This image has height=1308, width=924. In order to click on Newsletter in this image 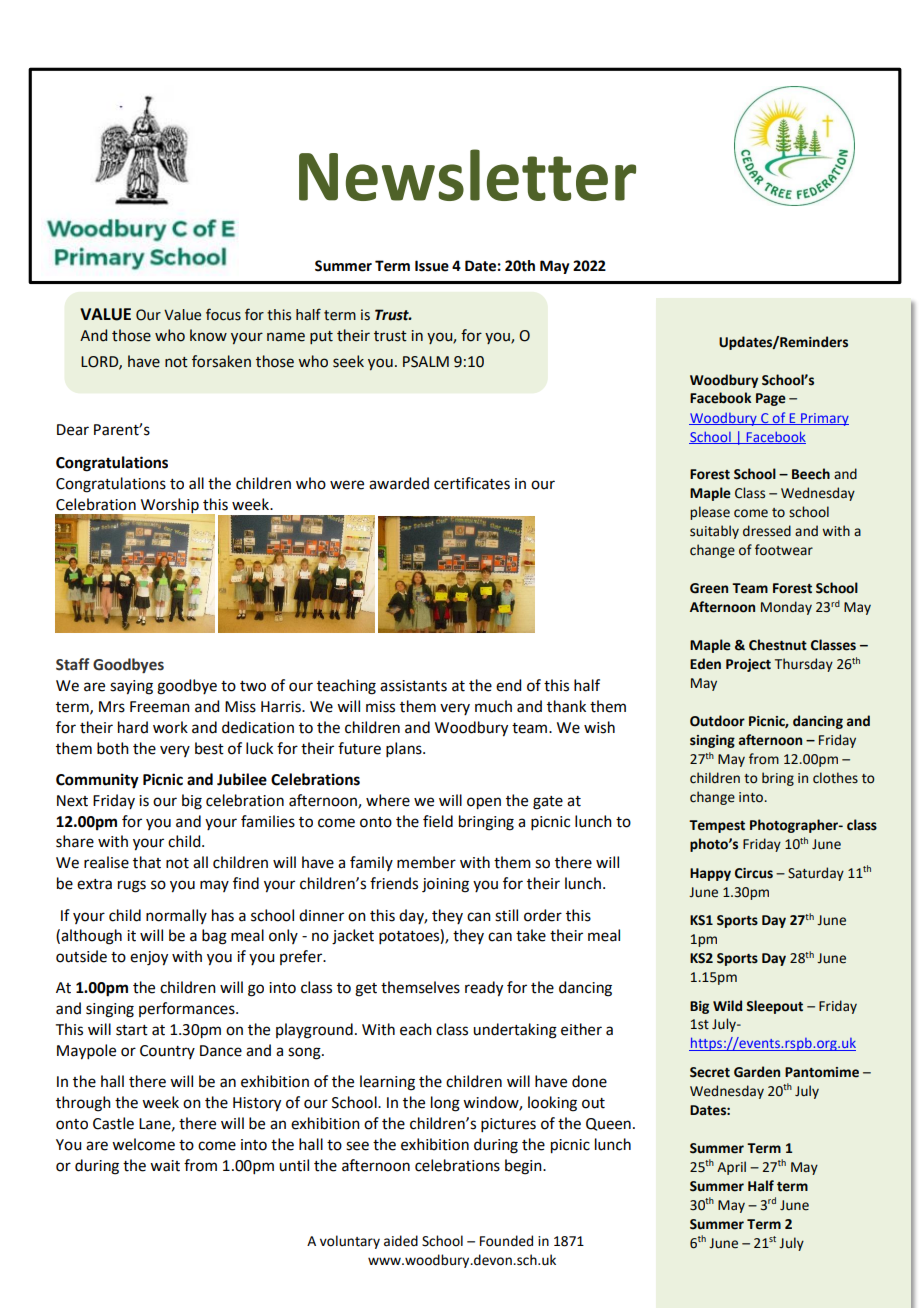, I will do `click(467, 175)`.
